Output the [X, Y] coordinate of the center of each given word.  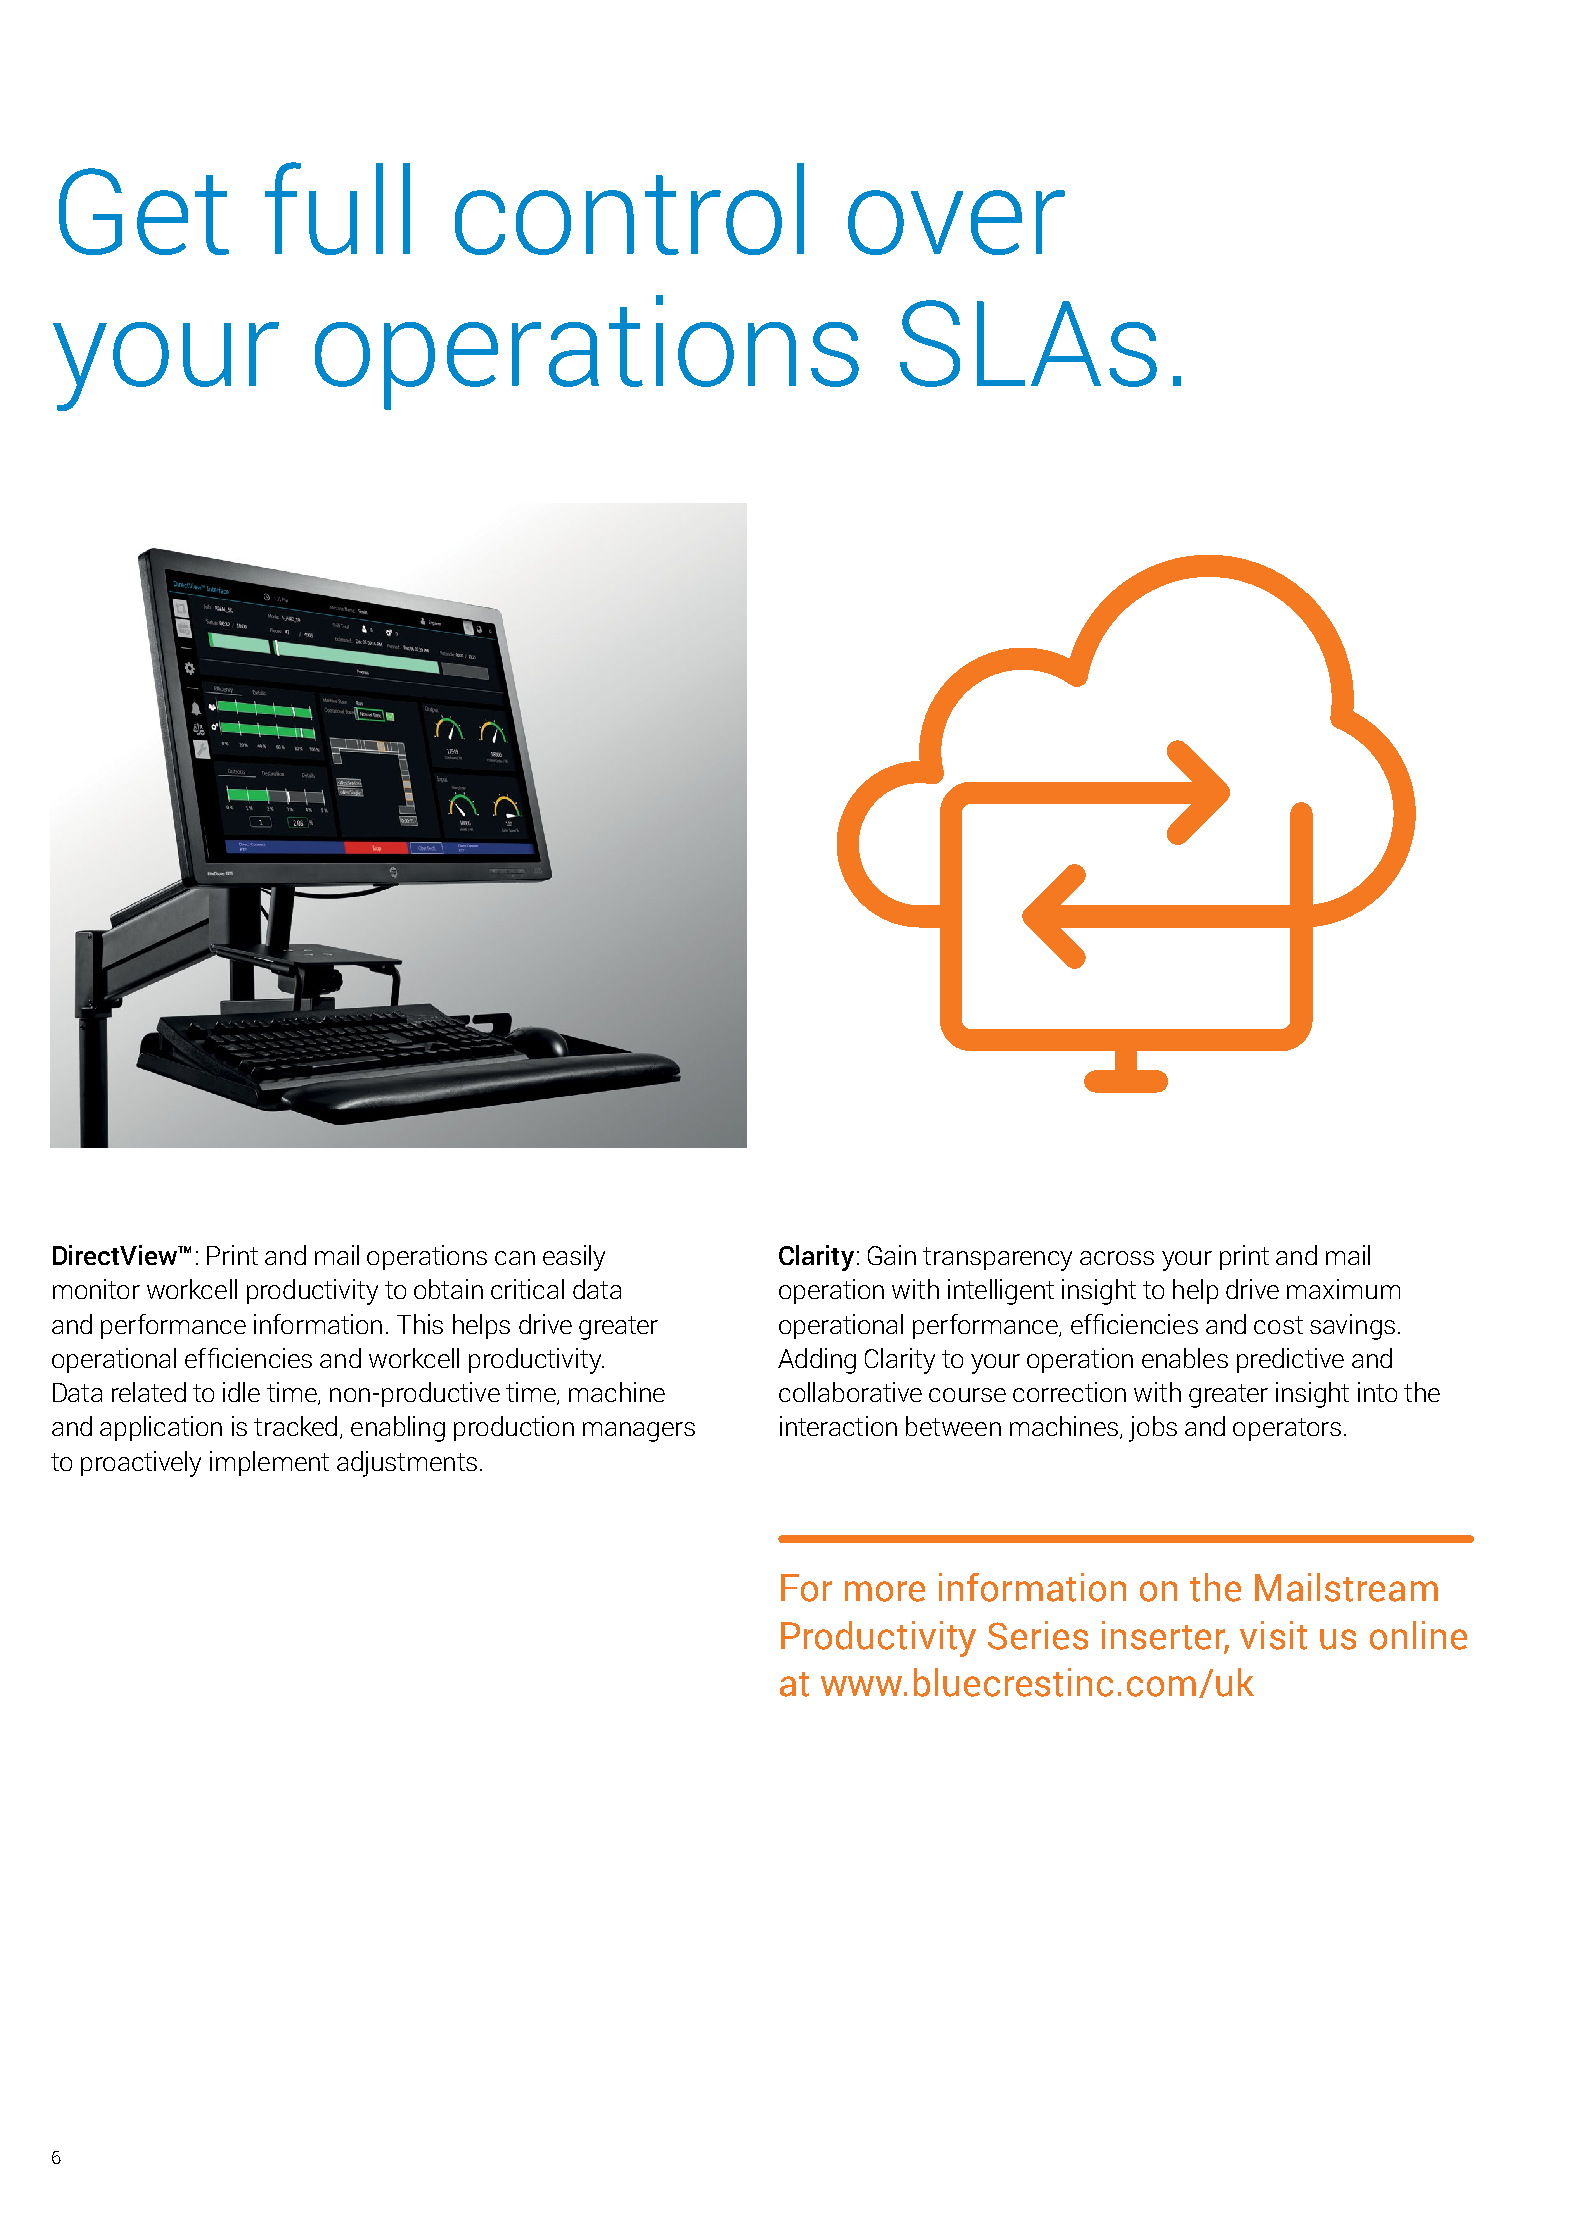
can [515, 1258]
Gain [892, 1255]
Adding [817, 1361]
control [629, 209]
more [885, 1591]
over [956, 222]
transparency [997, 1259]
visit [1273, 1635]
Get [144, 211]
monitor [96, 1289]
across [1117, 1258]
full [337, 208]
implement [269, 1463]
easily [574, 1258]
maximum [1343, 1289]
